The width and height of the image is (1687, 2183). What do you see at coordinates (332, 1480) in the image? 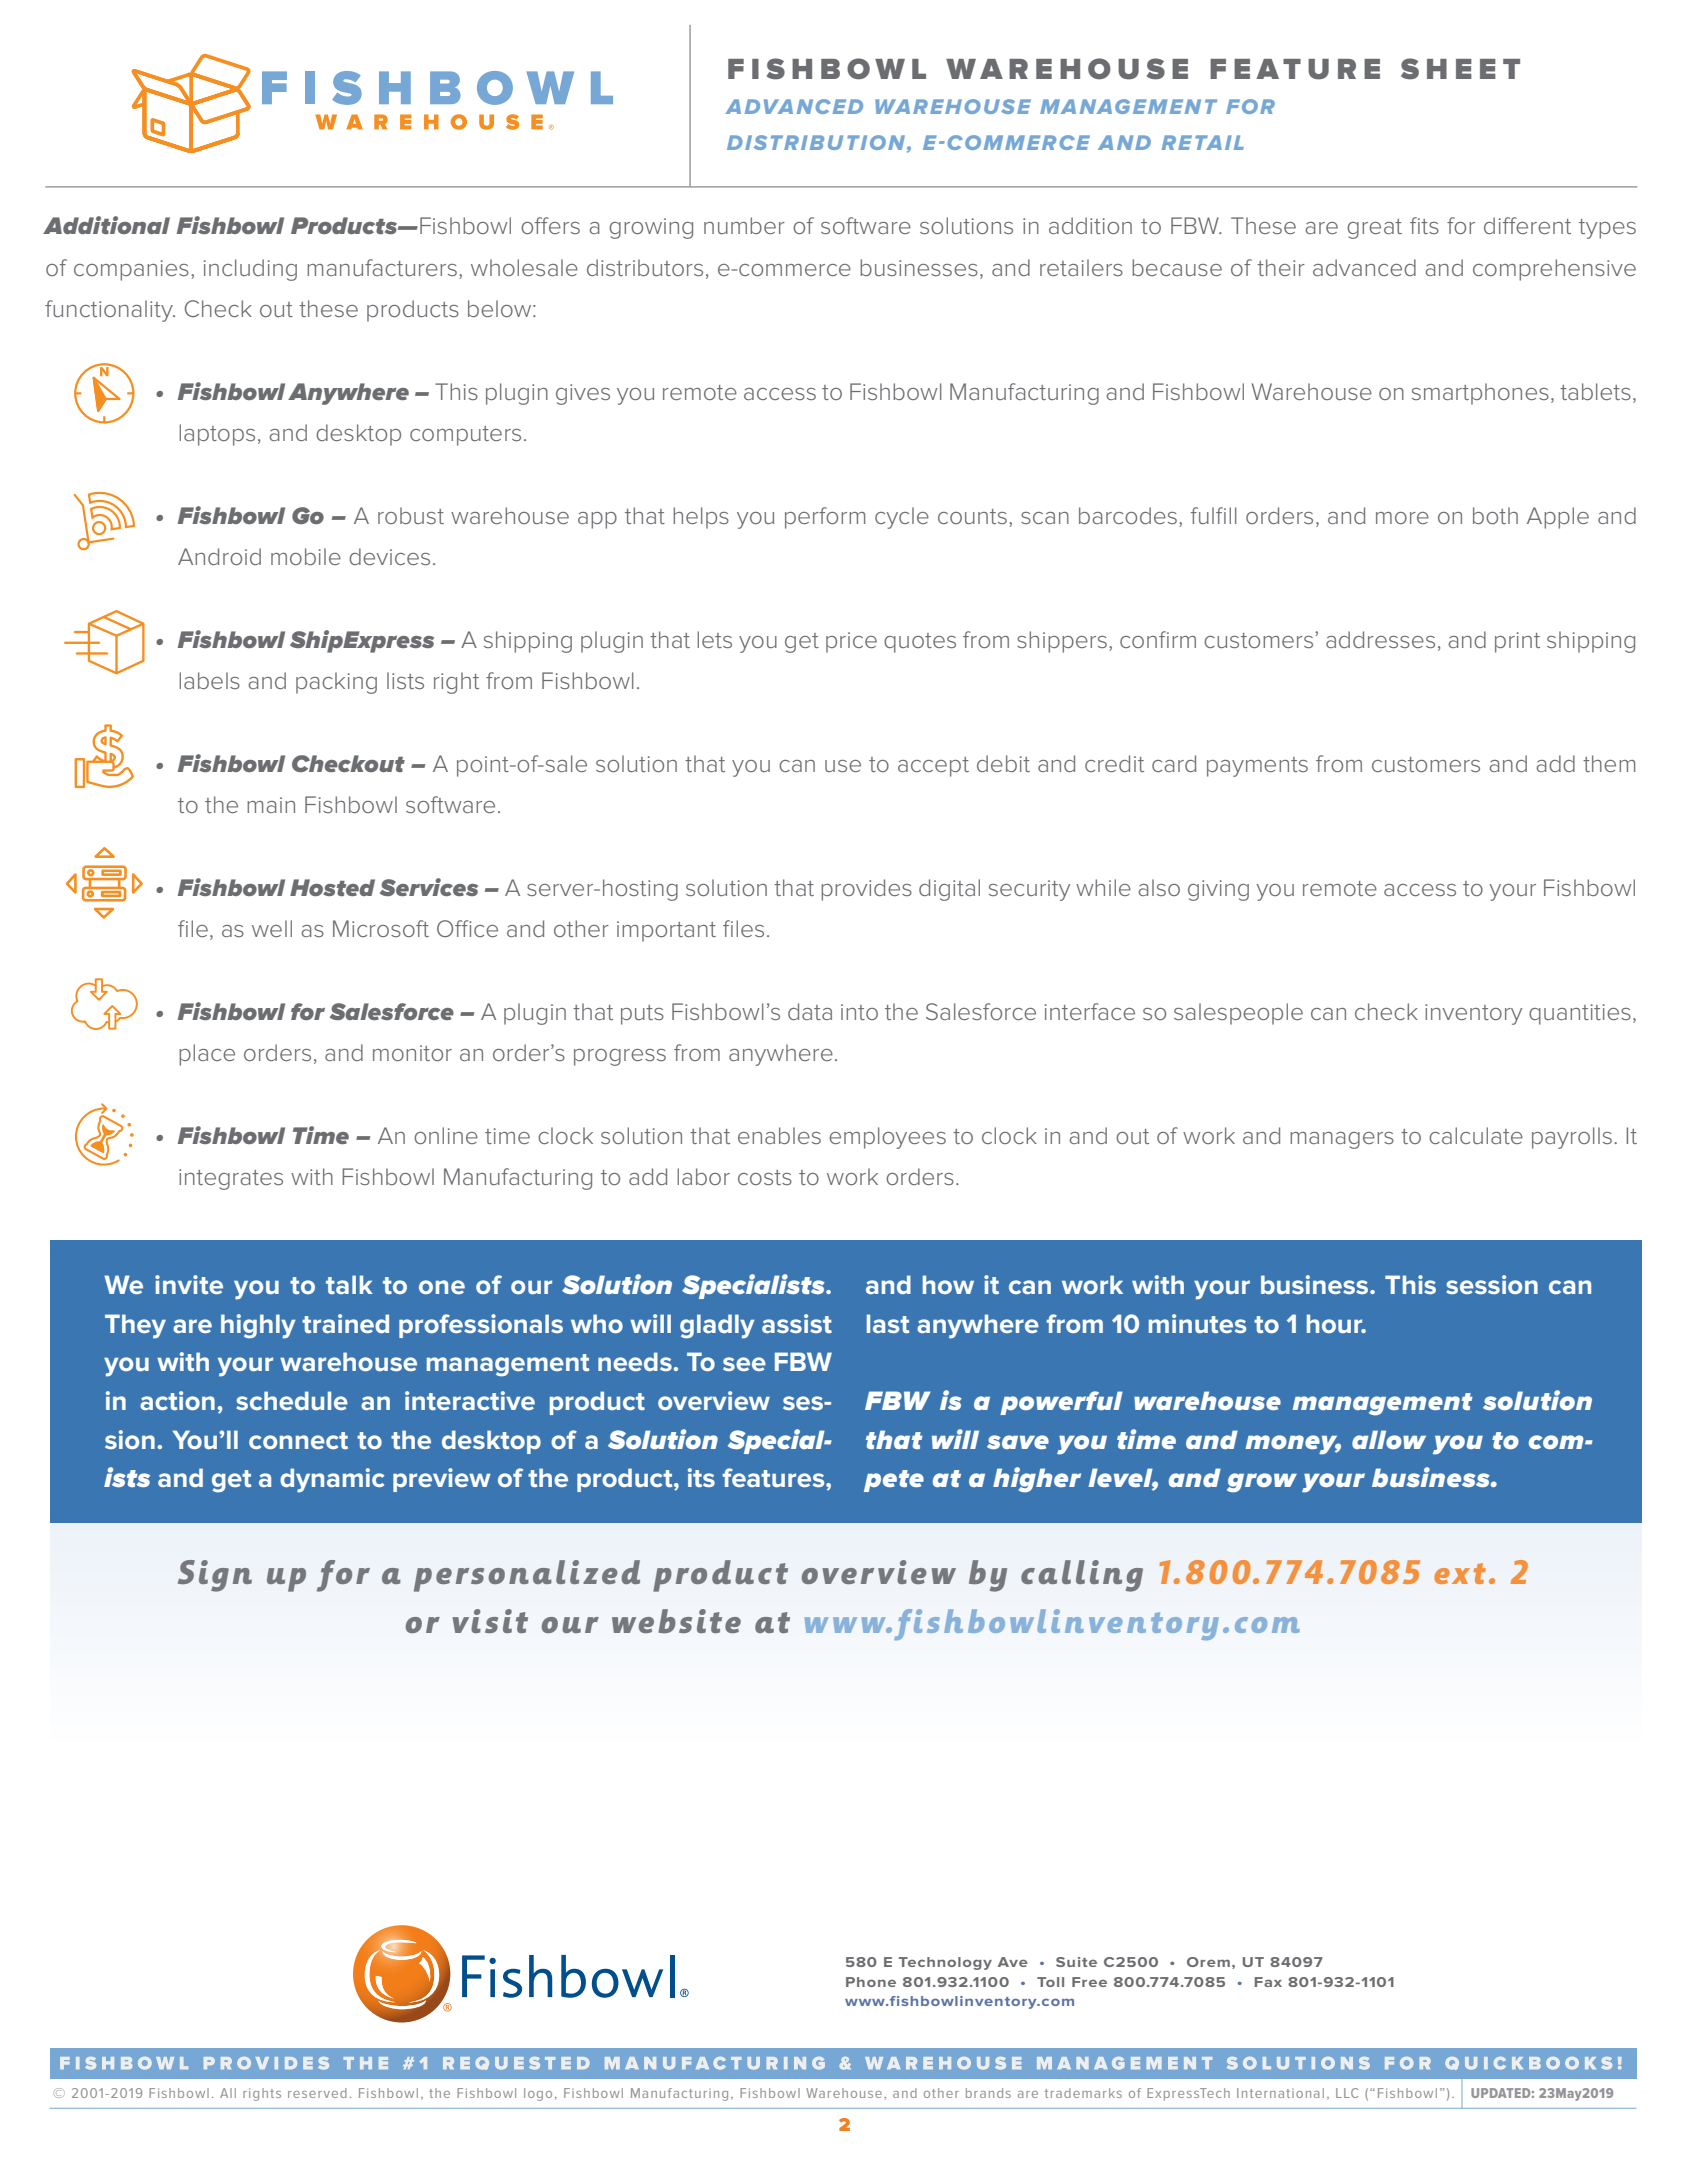
I see `dynamic` at bounding box center [332, 1480].
